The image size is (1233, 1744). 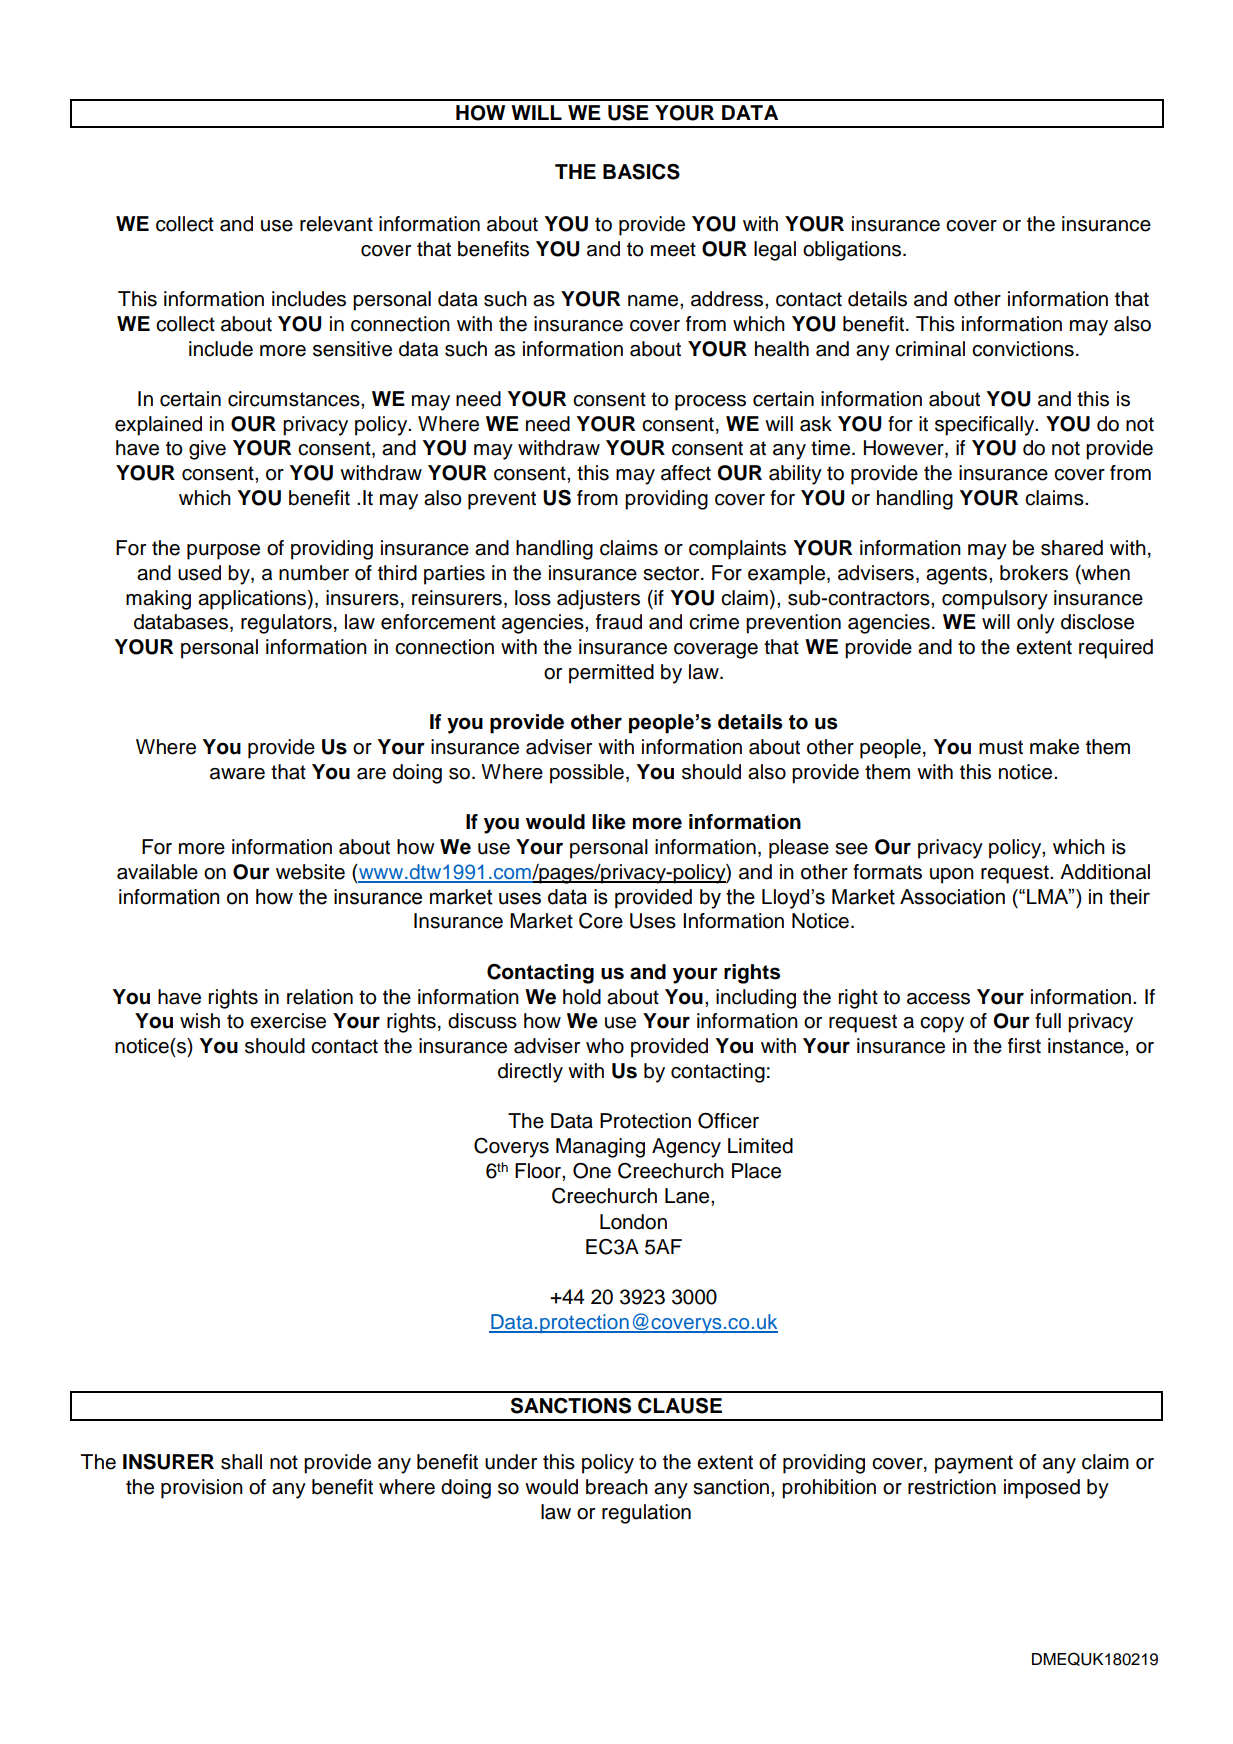 What do you see at coordinates (336, 224) in the document?
I see `relevant` at bounding box center [336, 224].
